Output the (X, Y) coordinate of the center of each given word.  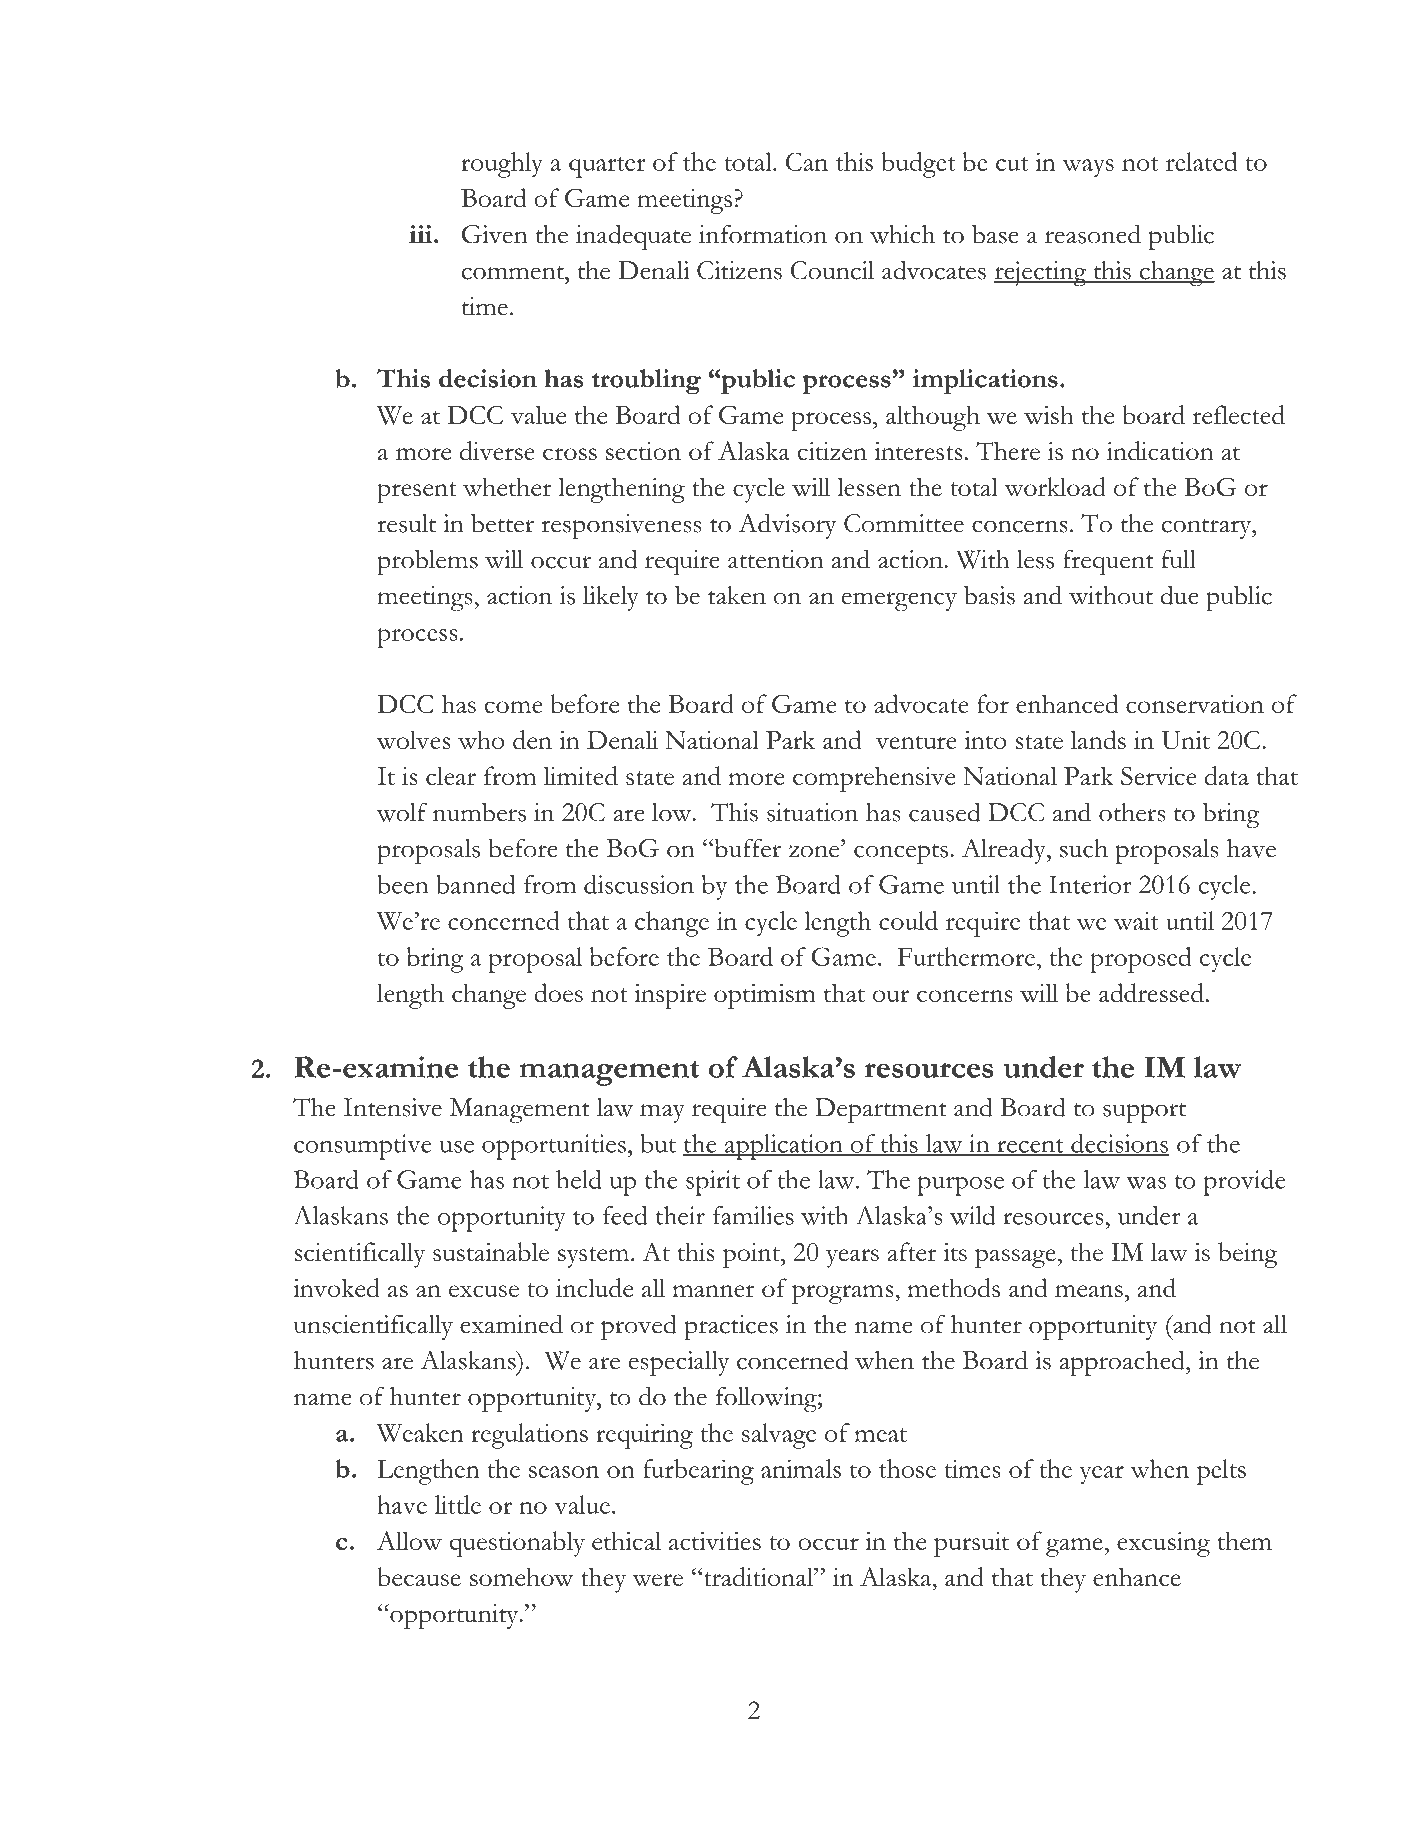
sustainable (491, 1251)
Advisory (787, 526)
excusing (1163, 1544)
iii (422, 234)
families (753, 1215)
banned (475, 884)
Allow (409, 1541)
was (1146, 1183)
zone (815, 851)
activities (715, 1541)
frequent (1108, 562)
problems (427, 562)
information (763, 234)
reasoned (1093, 234)
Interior (1090, 884)
